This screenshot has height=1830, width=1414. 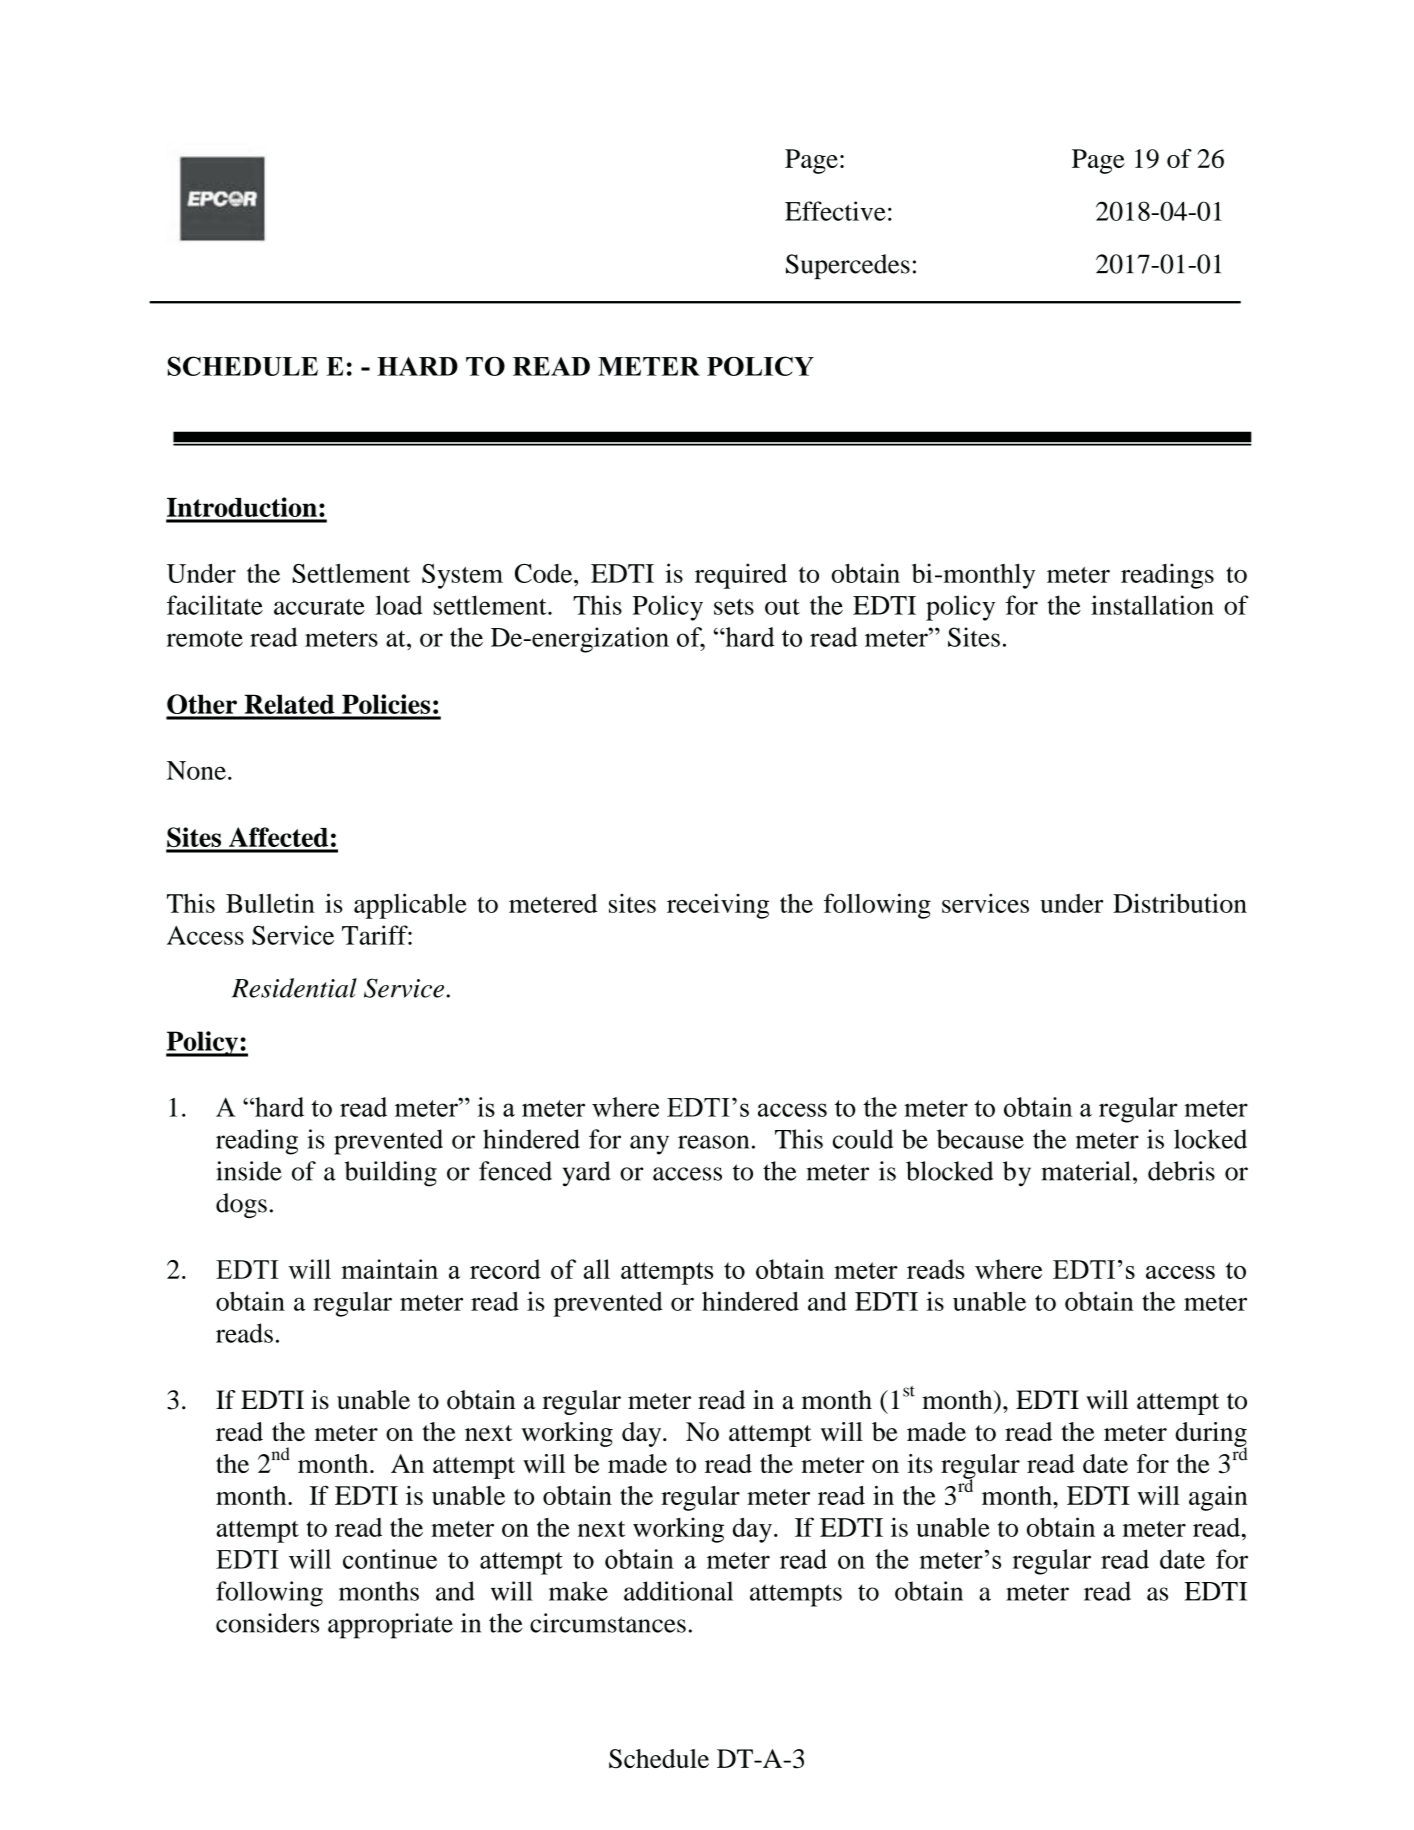 I want to click on Distribution, so click(x=1180, y=903).
